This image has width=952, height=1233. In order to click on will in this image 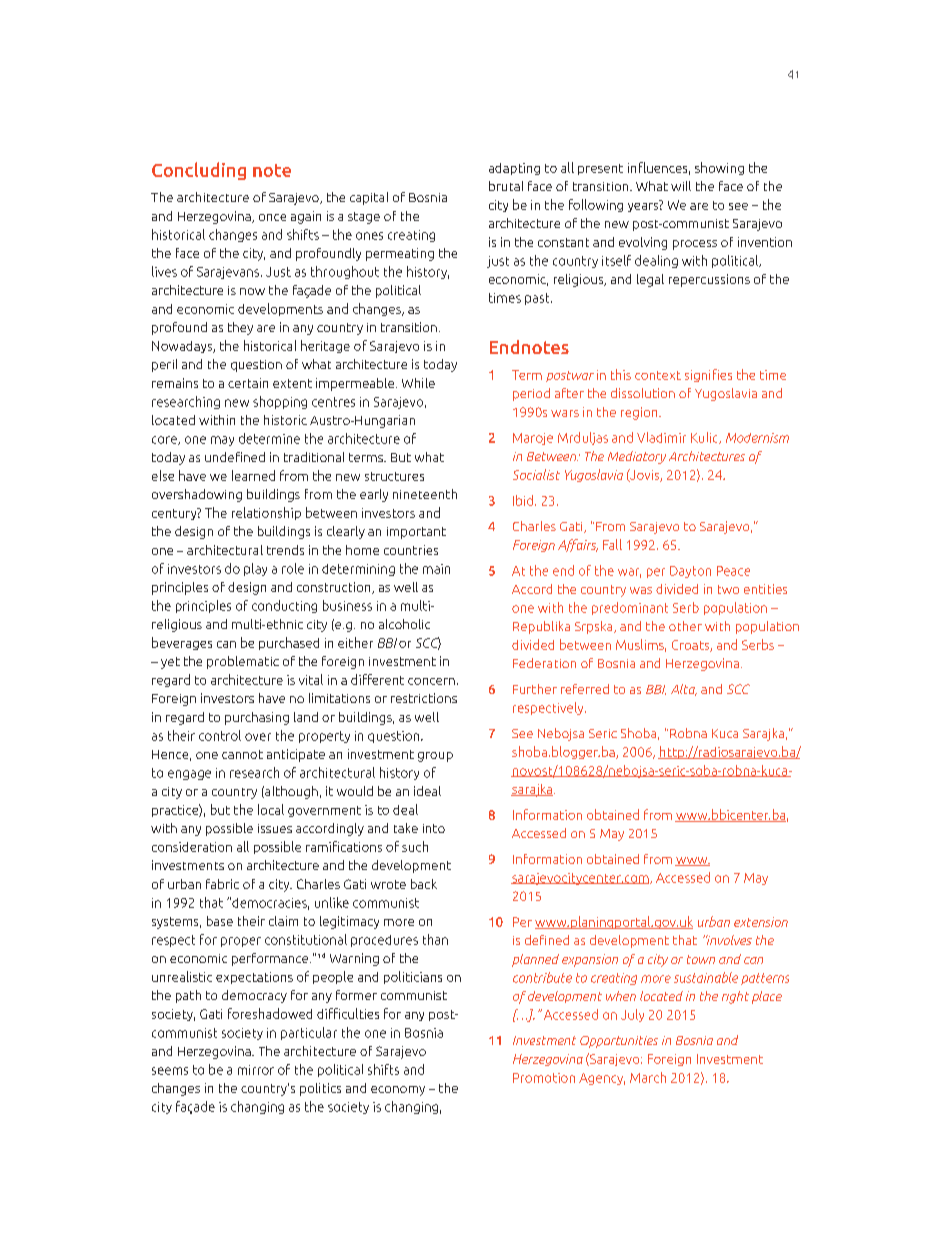, I will do `click(681, 186)`.
